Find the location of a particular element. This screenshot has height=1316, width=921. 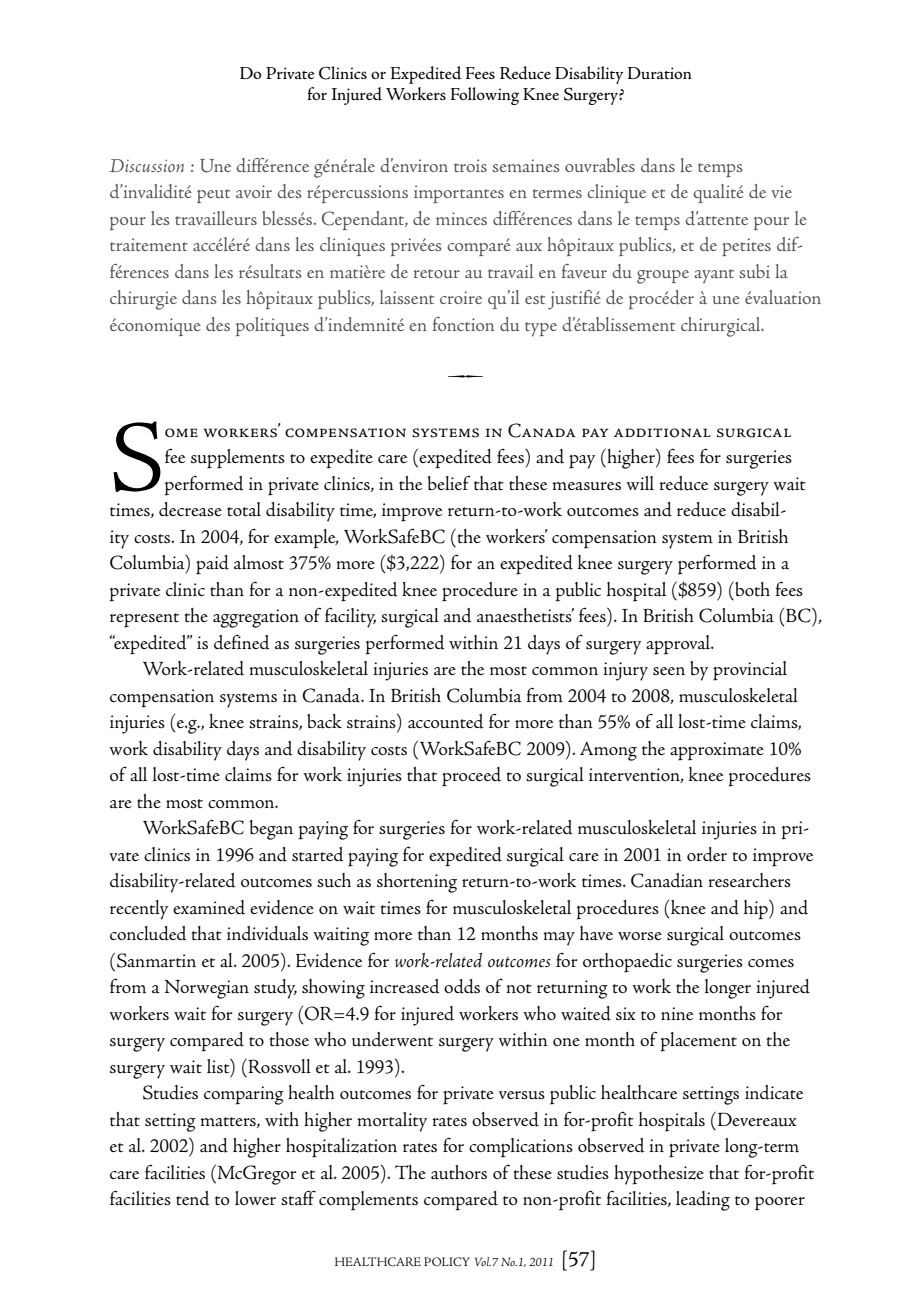

Duration is located at coordinates (660, 73).
